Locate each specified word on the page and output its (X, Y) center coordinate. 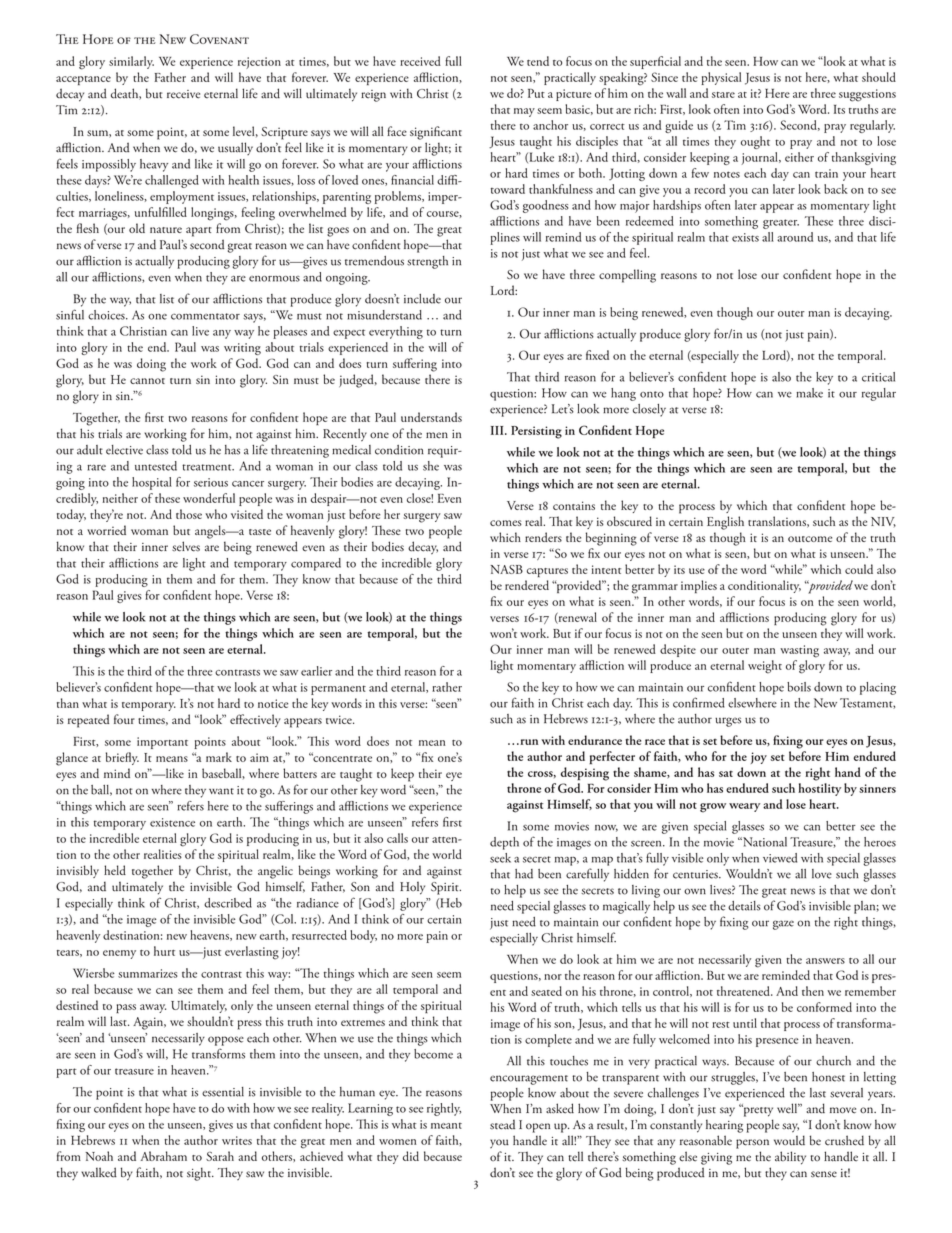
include (422, 299)
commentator (205, 316)
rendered (527, 585)
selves (186, 546)
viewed (780, 858)
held (115, 870)
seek (500, 858)
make (809, 393)
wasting (799, 651)
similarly (131, 62)
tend (538, 61)
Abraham (164, 1156)
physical (721, 78)
